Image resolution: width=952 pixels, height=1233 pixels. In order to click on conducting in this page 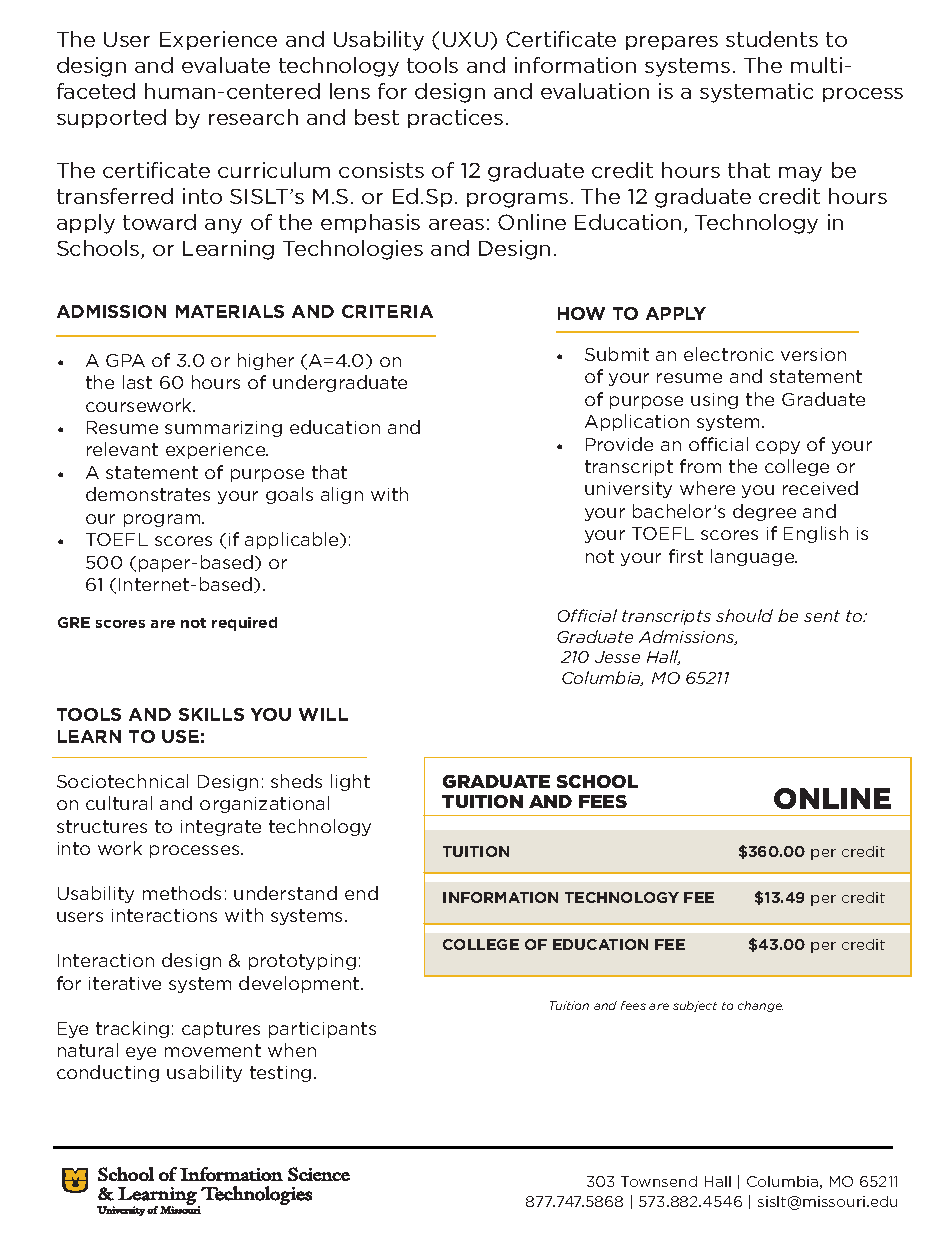, I will do `click(108, 1073)`.
